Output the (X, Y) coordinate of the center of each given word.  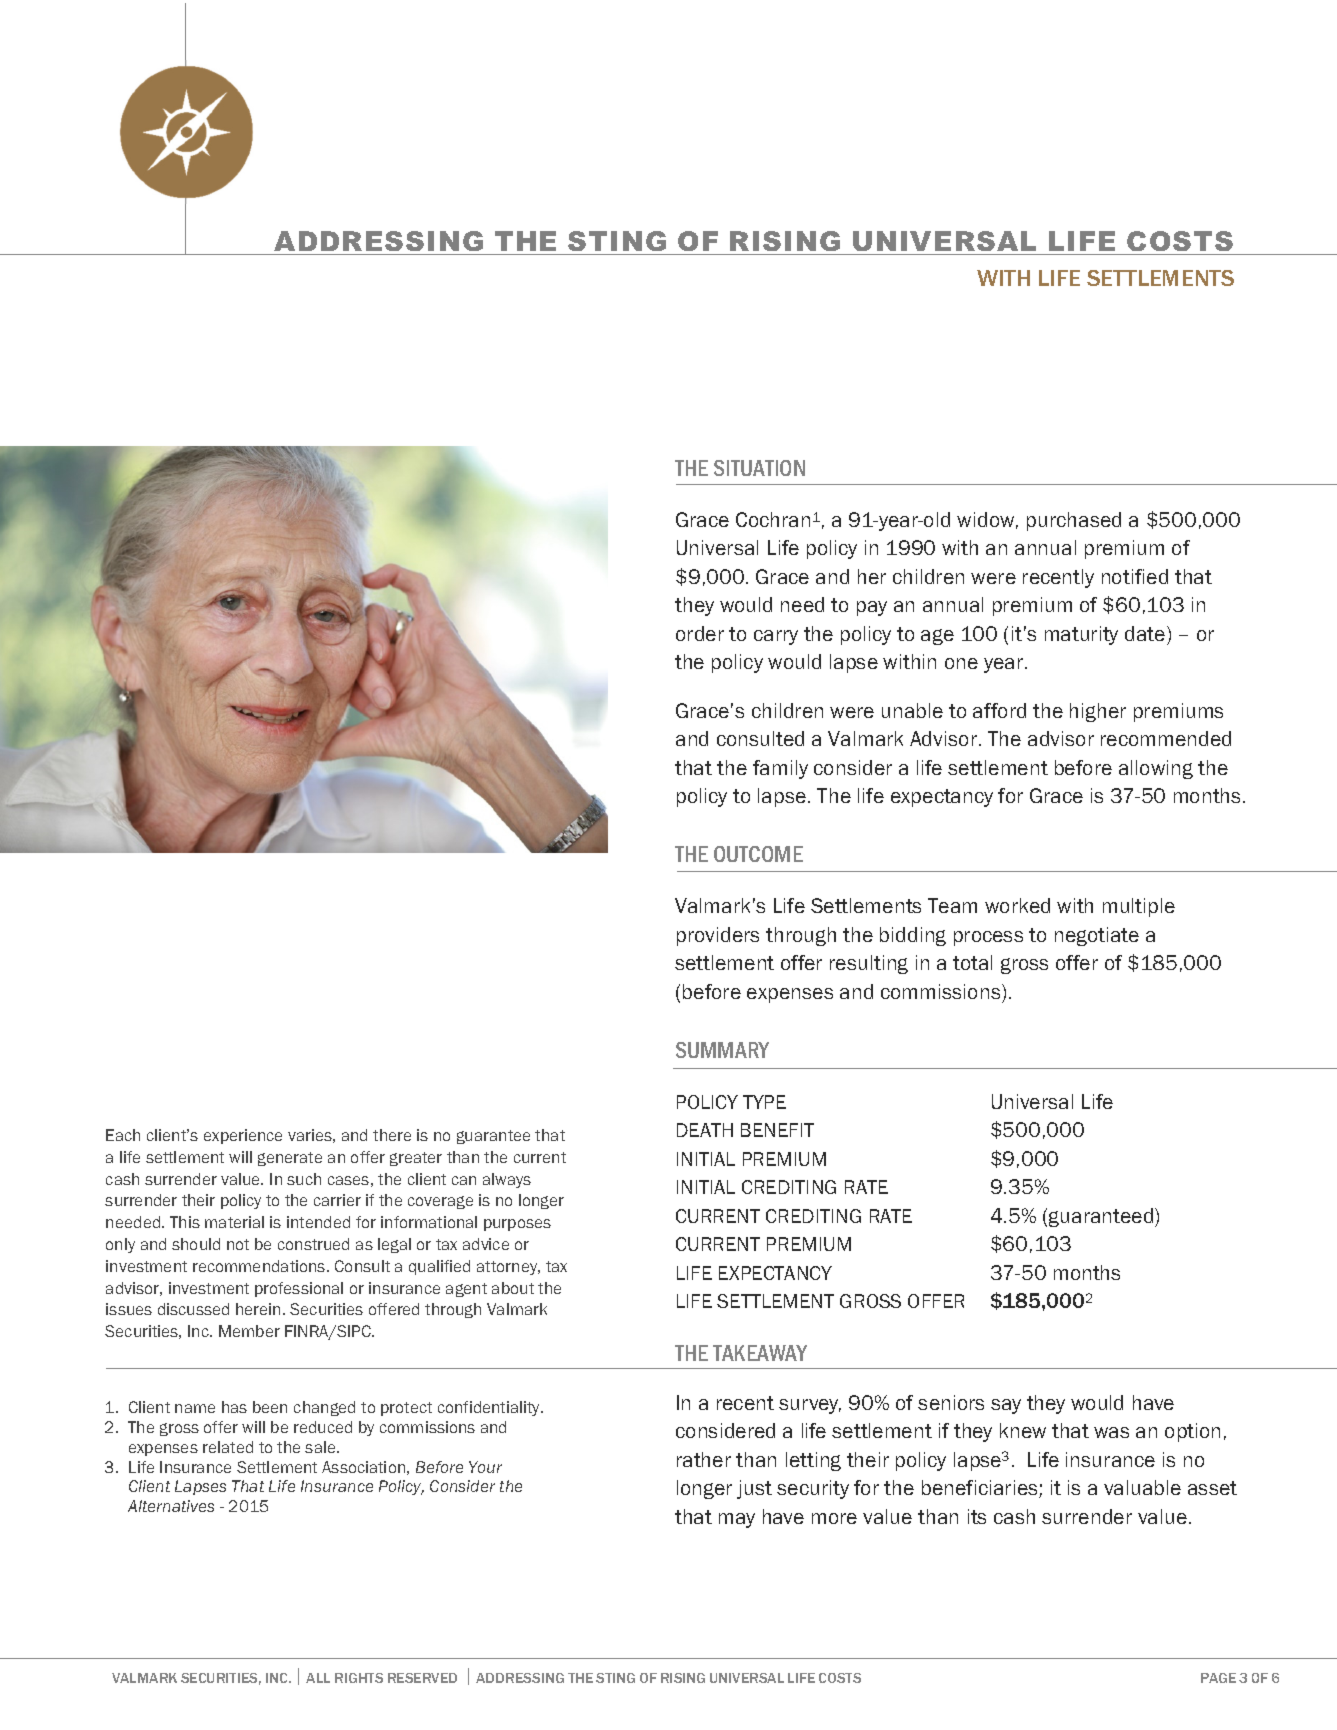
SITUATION (759, 468)
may (737, 1520)
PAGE (1218, 1678)
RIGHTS (359, 1678)
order (700, 633)
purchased (1074, 521)
